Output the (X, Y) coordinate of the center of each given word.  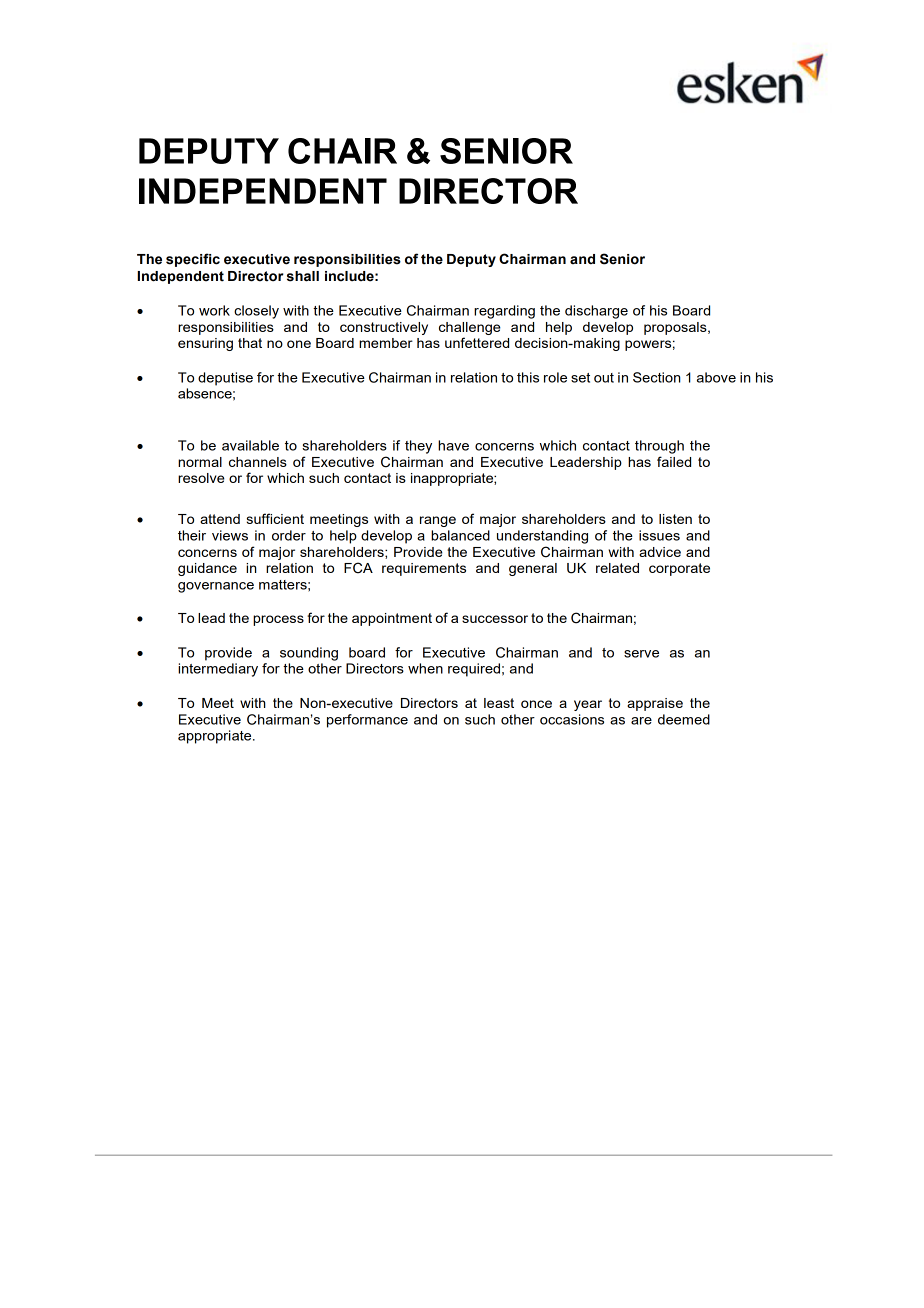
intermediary (218, 670)
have (453, 445)
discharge (596, 312)
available (250, 445)
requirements (424, 569)
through (659, 447)
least (499, 703)
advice (660, 552)
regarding (504, 312)
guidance (207, 569)
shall (303, 276)
